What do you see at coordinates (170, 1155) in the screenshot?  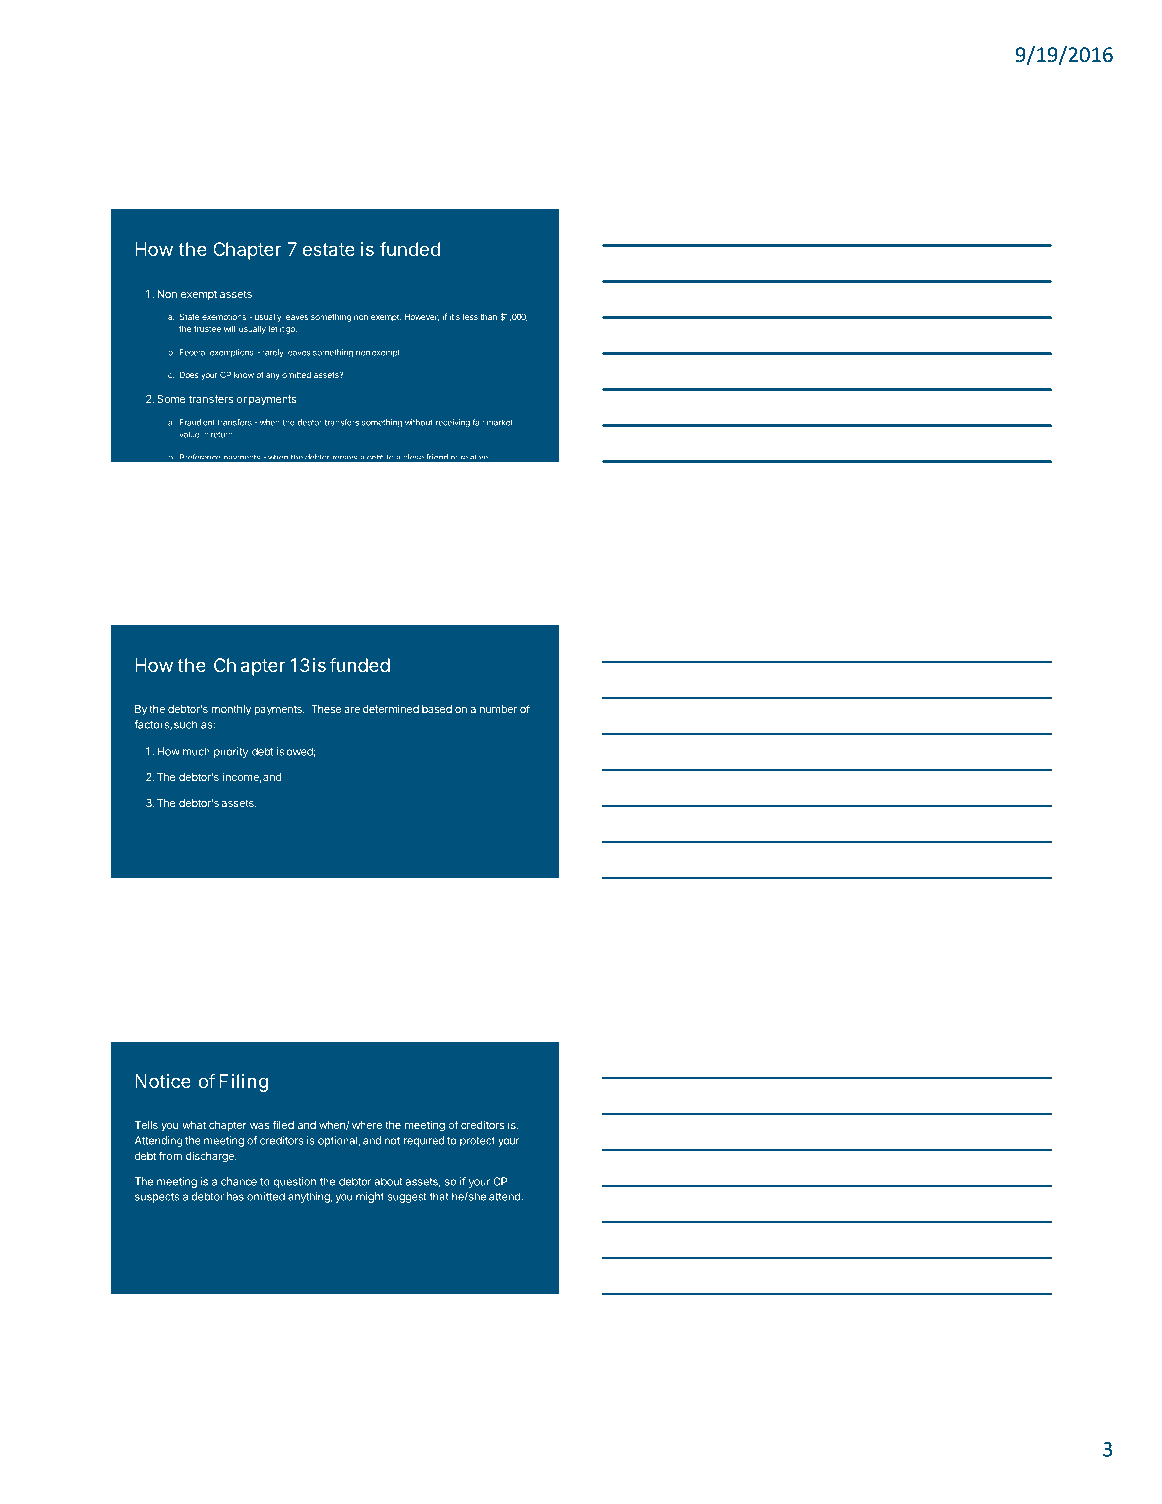 I see `from` at bounding box center [170, 1155].
